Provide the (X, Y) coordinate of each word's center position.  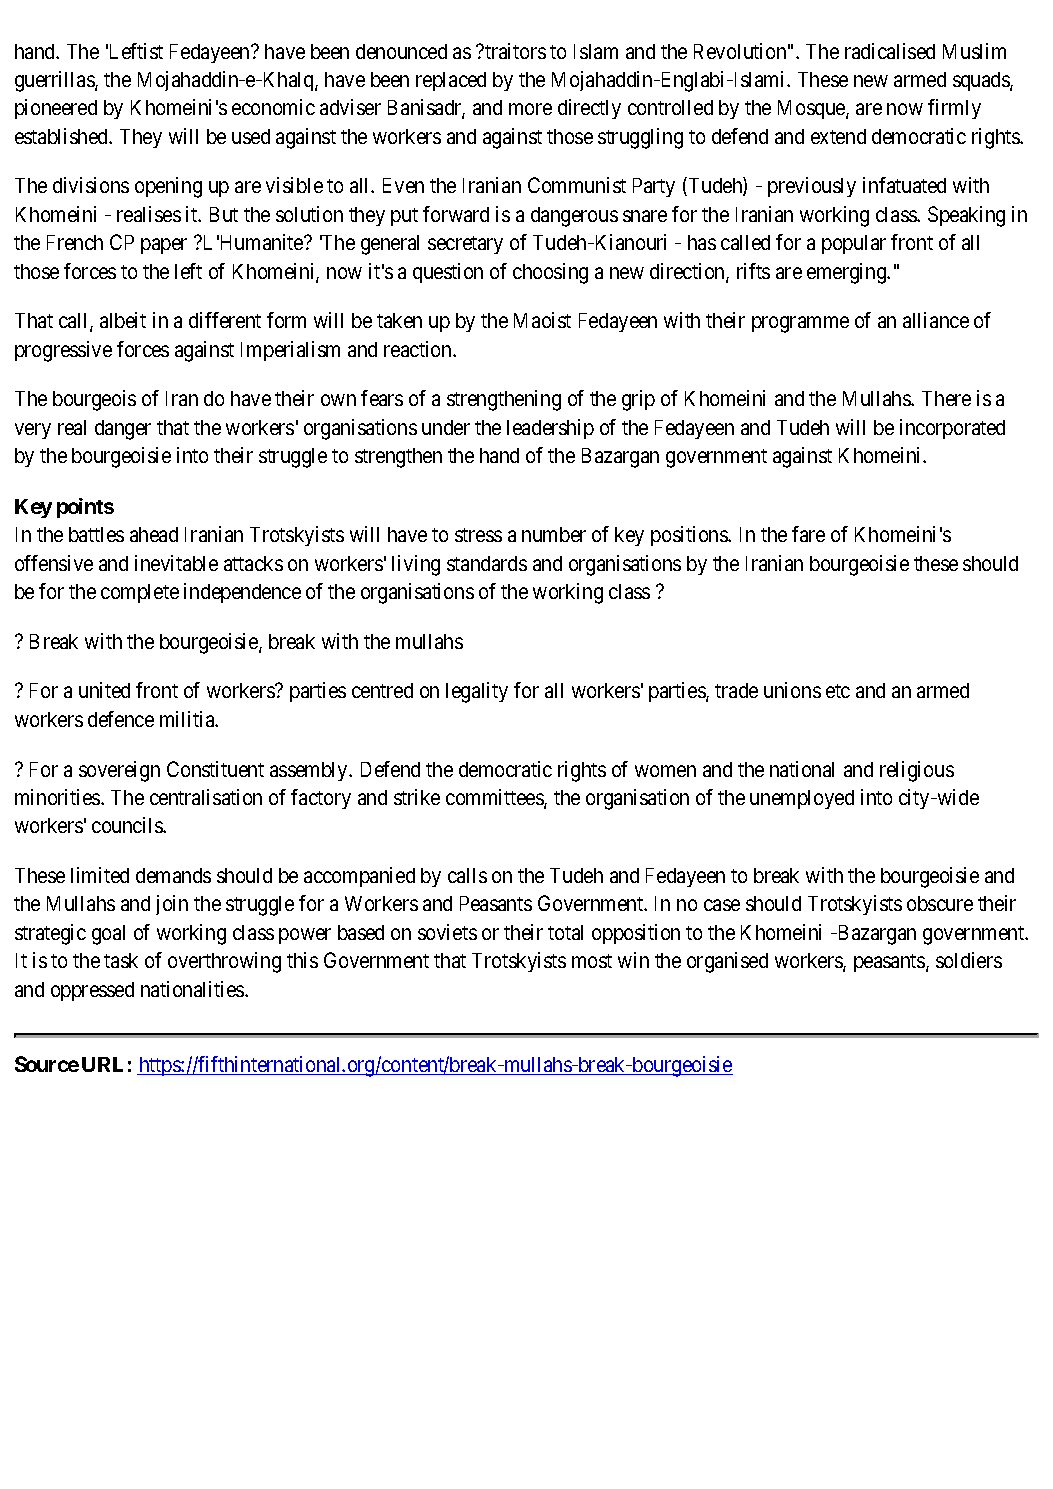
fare (808, 534)
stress (478, 535)
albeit (123, 320)
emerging (848, 273)
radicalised (890, 51)
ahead (154, 534)
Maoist (542, 320)
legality (477, 692)
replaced (451, 81)
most (592, 961)
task (121, 960)
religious (917, 771)
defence (121, 719)
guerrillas (55, 81)
